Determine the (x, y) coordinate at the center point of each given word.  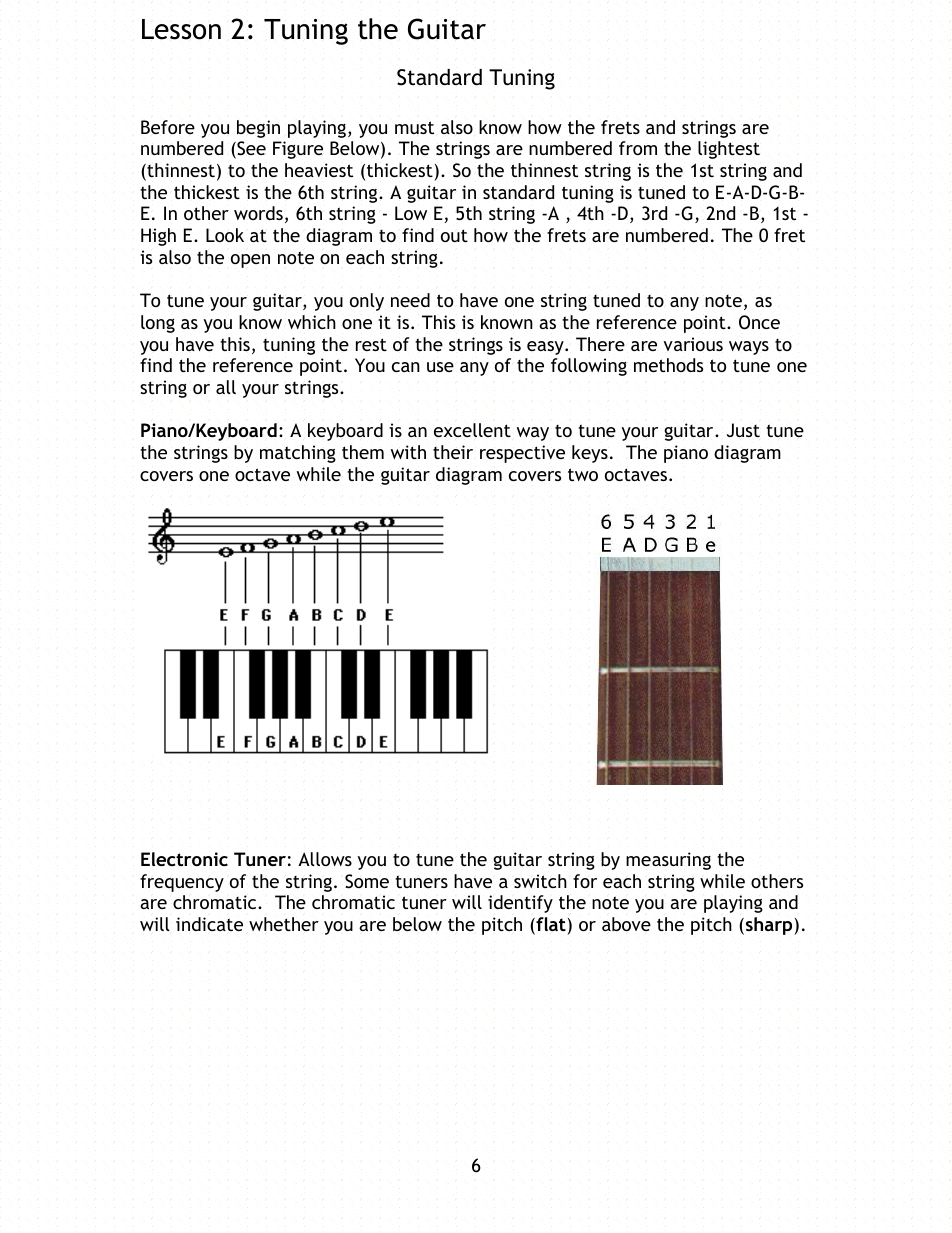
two (583, 474)
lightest (729, 150)
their (453, 452)
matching (298, 454)
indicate (209, 924)
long (158, 324)
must (414, 127)
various (693, 344)
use (440, 367)
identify (520, 904)
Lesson (181, 29)
